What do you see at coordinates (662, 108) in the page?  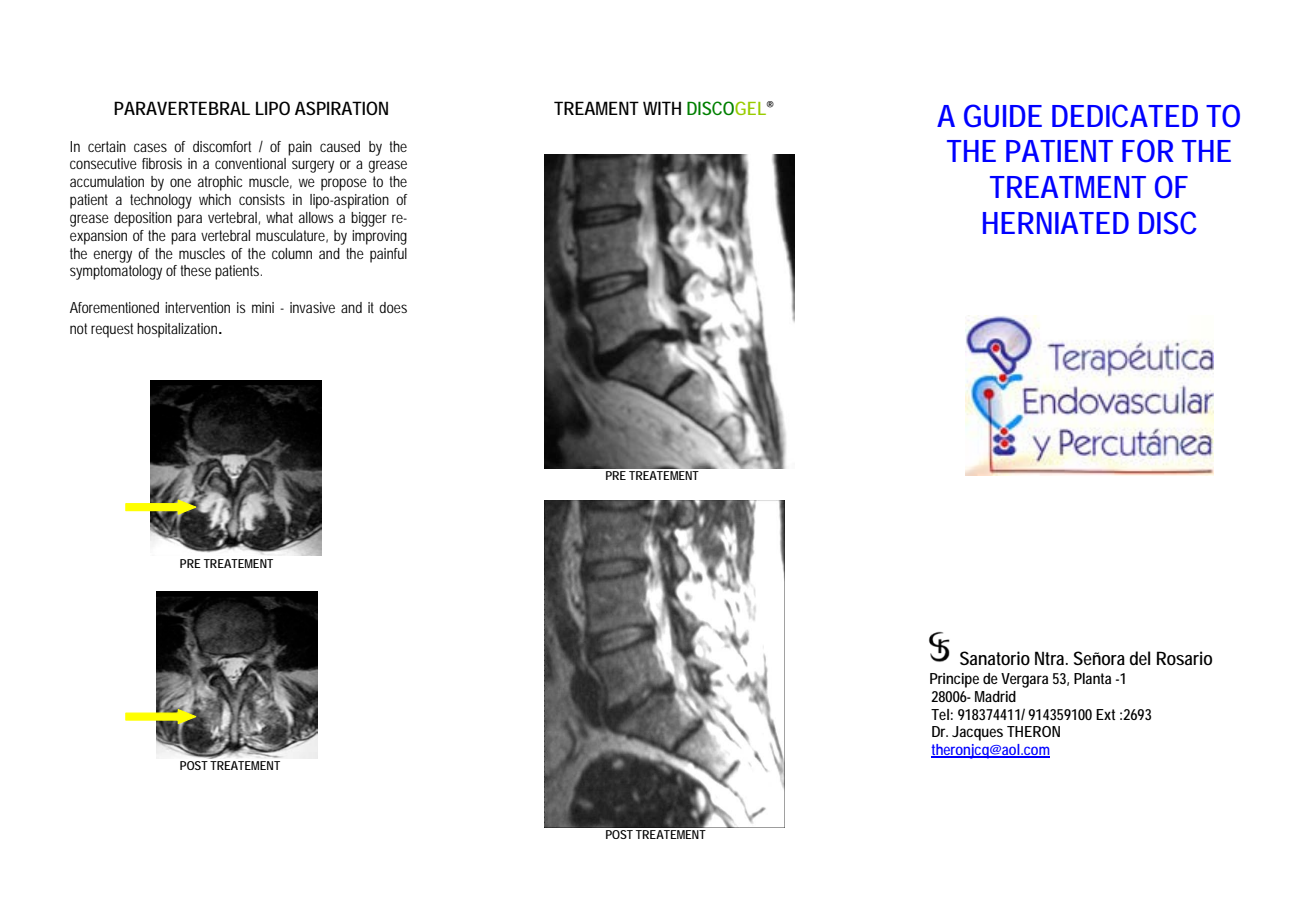 I see `WITH` at bounding box center [662, 108].
